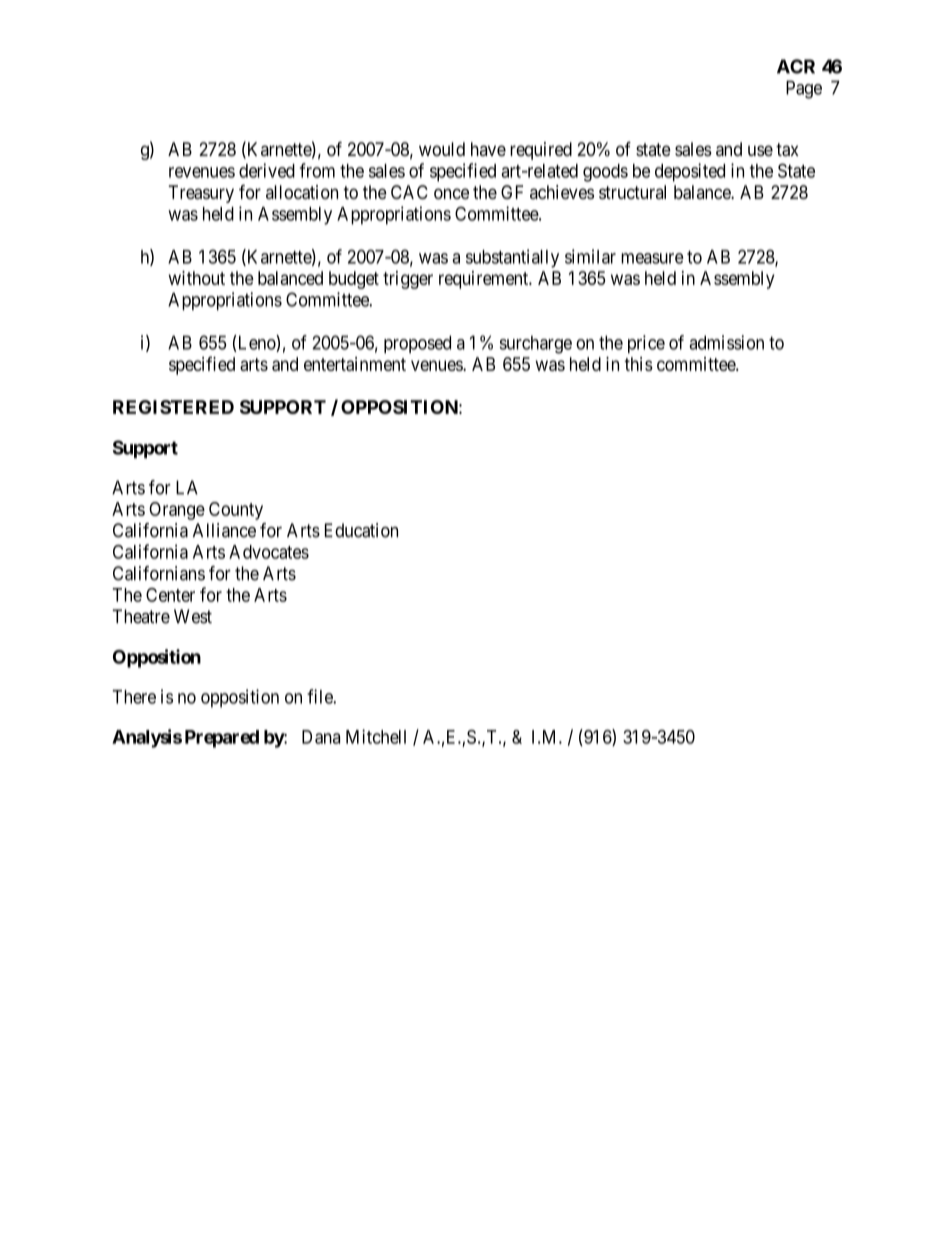 Image resolution: width=952 pixels, height=1233 pixels. I want to click on derived, so click(267, 170).
